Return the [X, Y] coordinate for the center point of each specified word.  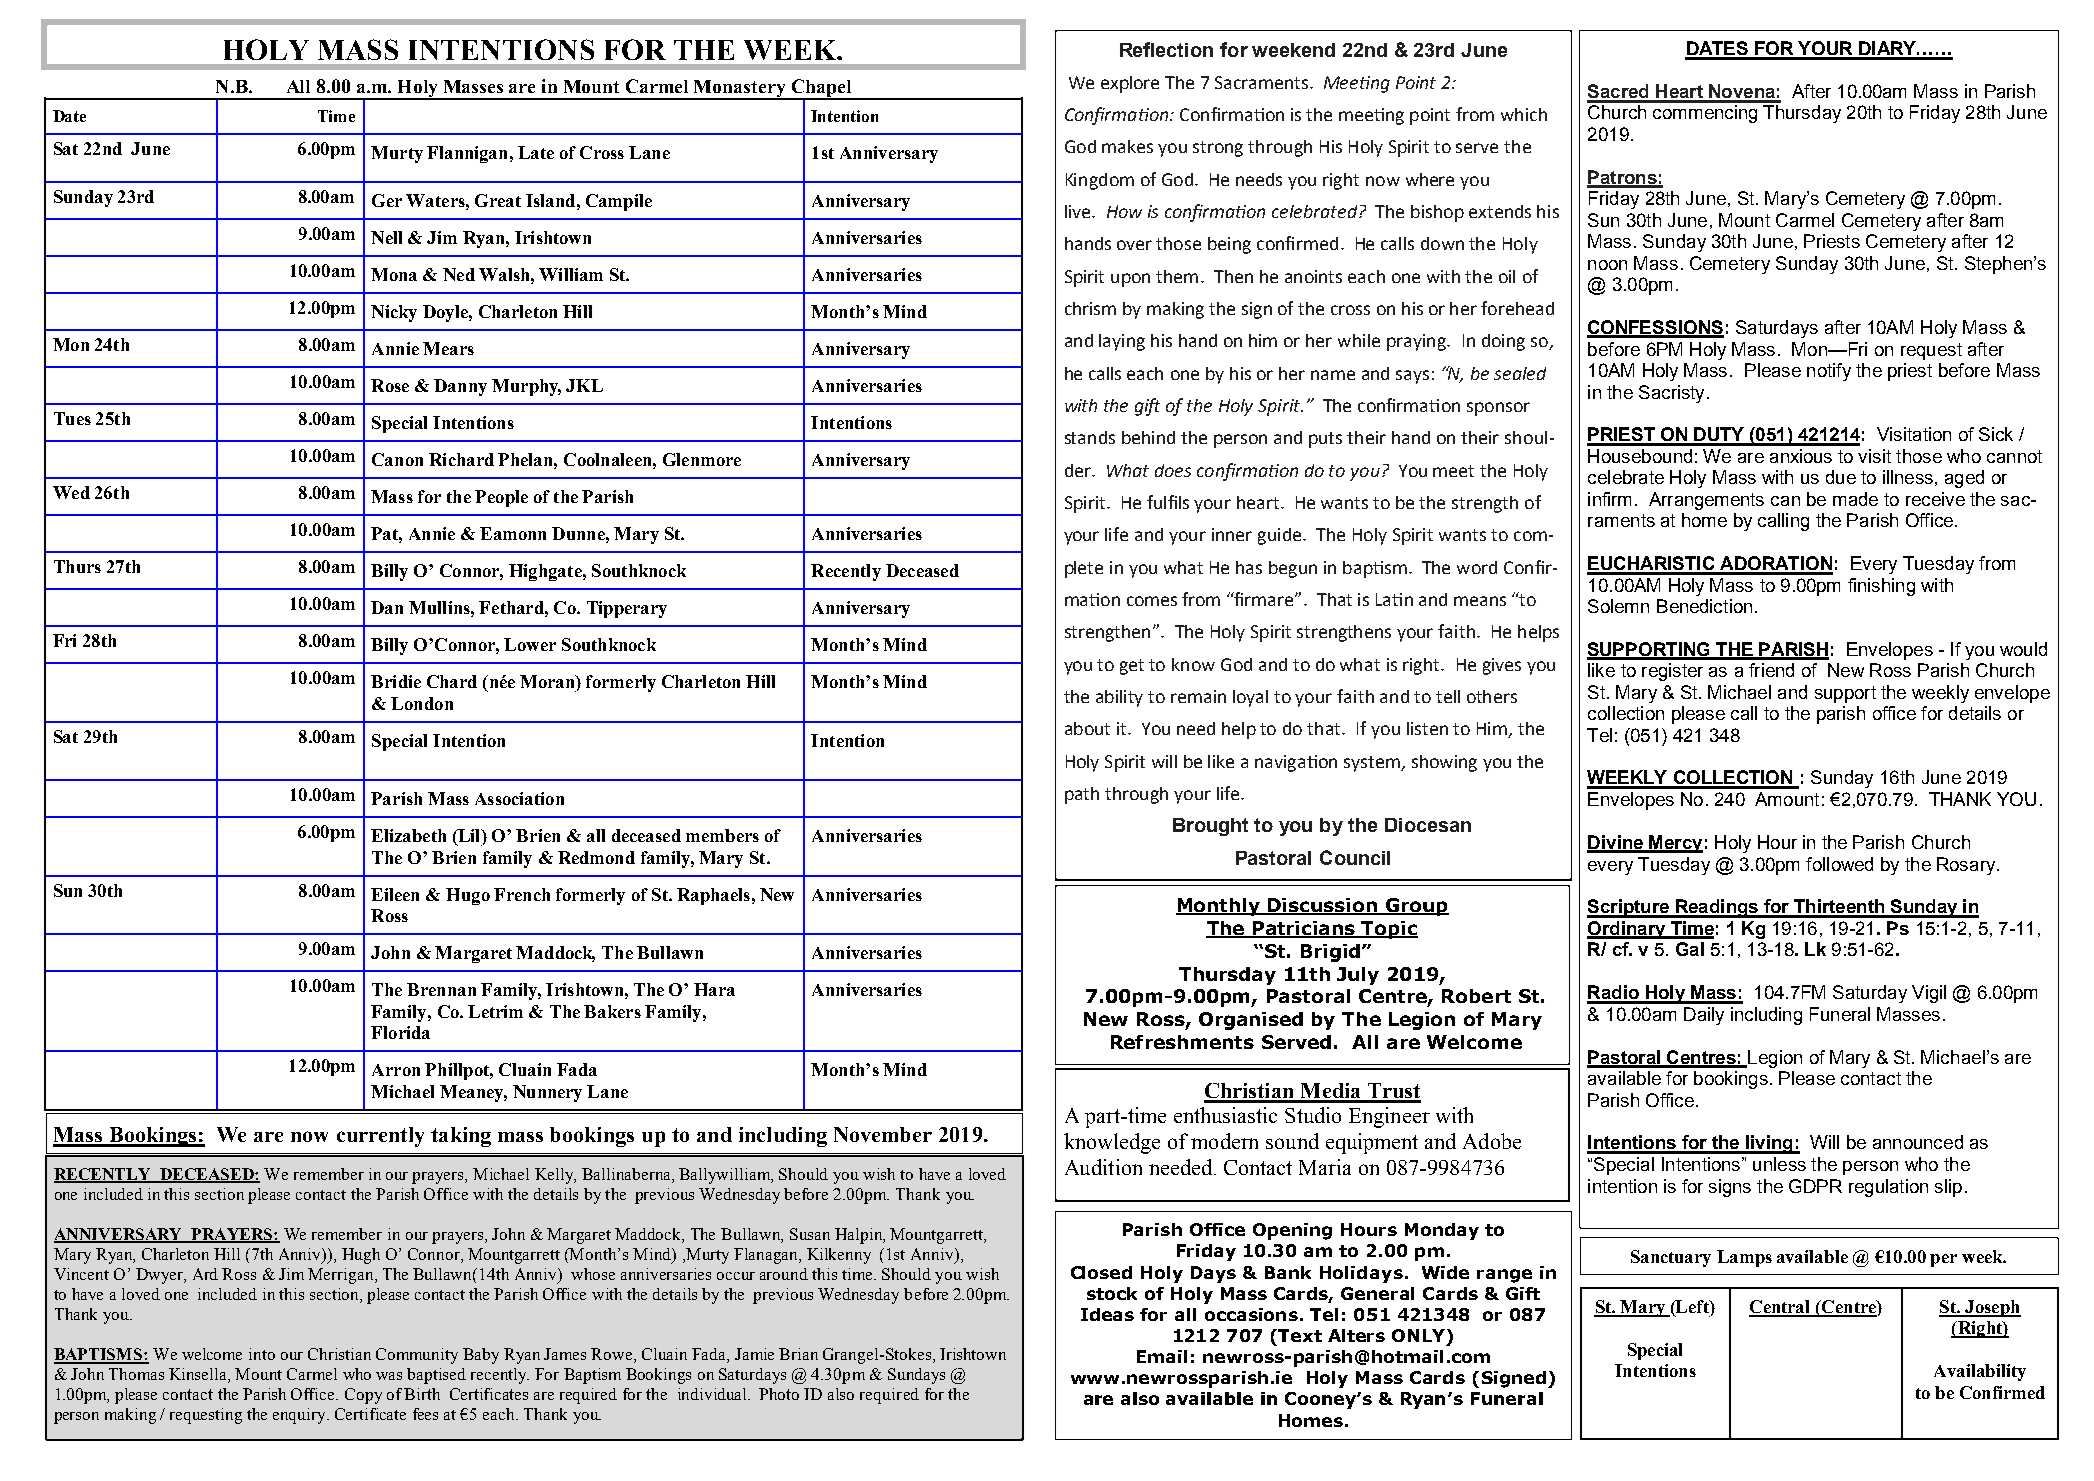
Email [1162, 1356]
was [389, 1376]
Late [536, 152]
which [1524, 114]
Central [1781, 1308]
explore [1130, 84]
